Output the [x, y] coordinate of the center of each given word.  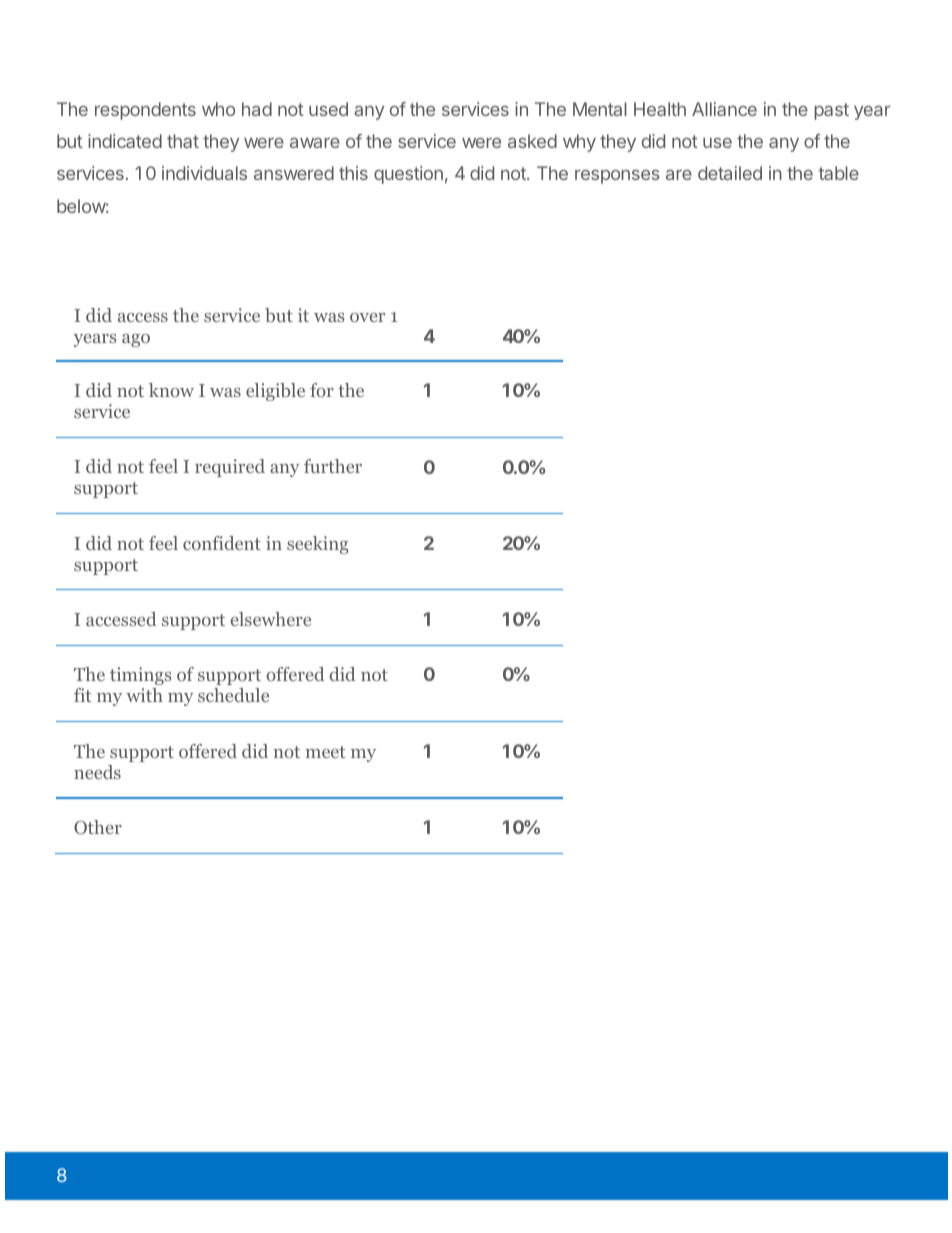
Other [98, 827]
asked [532, 141]
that [183, 141]
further [333, 466]
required [230, 468]
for [322, 390]
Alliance [724, 109]
